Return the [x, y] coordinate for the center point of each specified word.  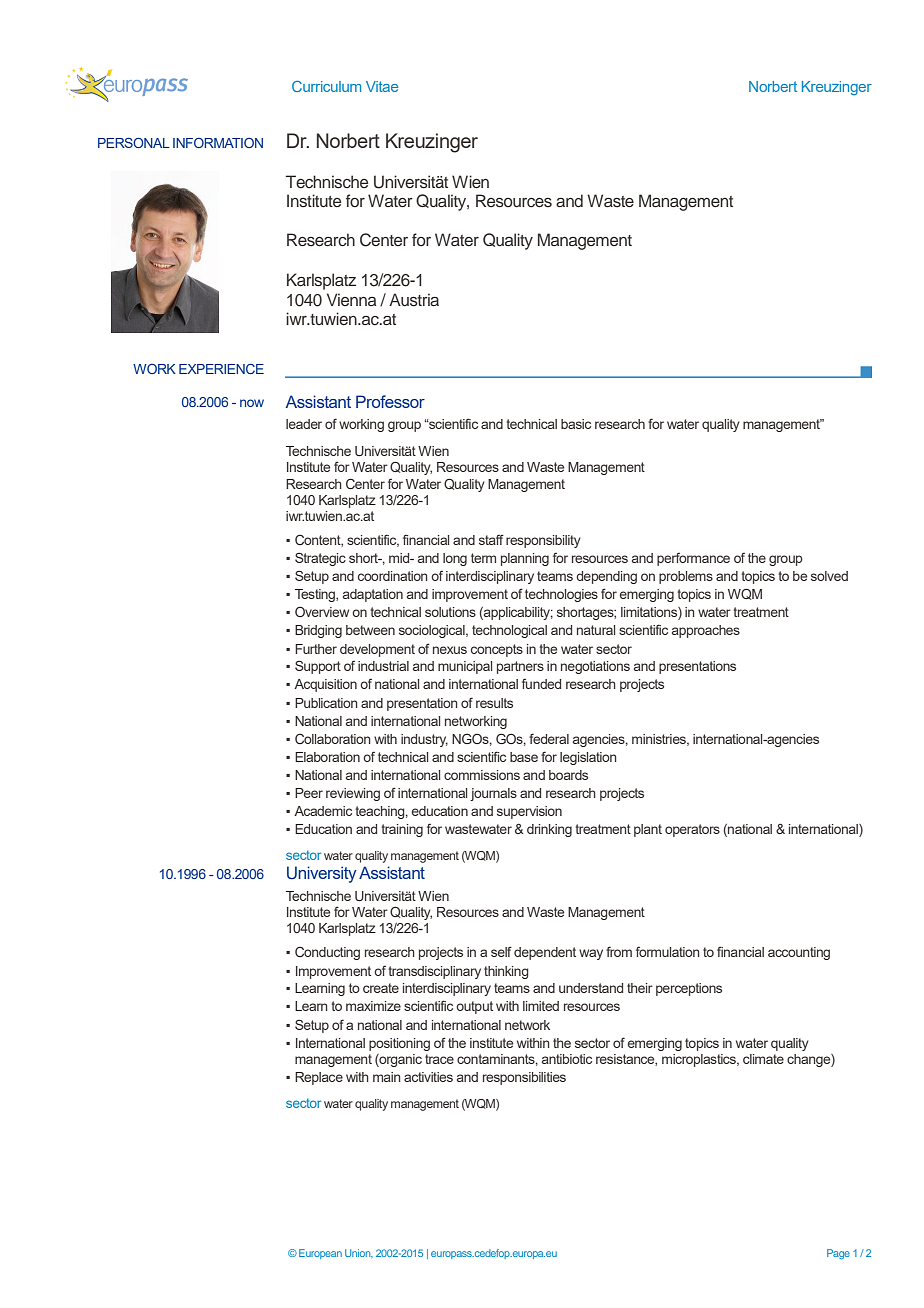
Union [359, 1253]
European [320, 1254]
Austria [414, 300]
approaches [706, 631]
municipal [465, 667]
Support [318, 667]
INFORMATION [218, 143]
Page [838, 1254]
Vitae [382, 86]
